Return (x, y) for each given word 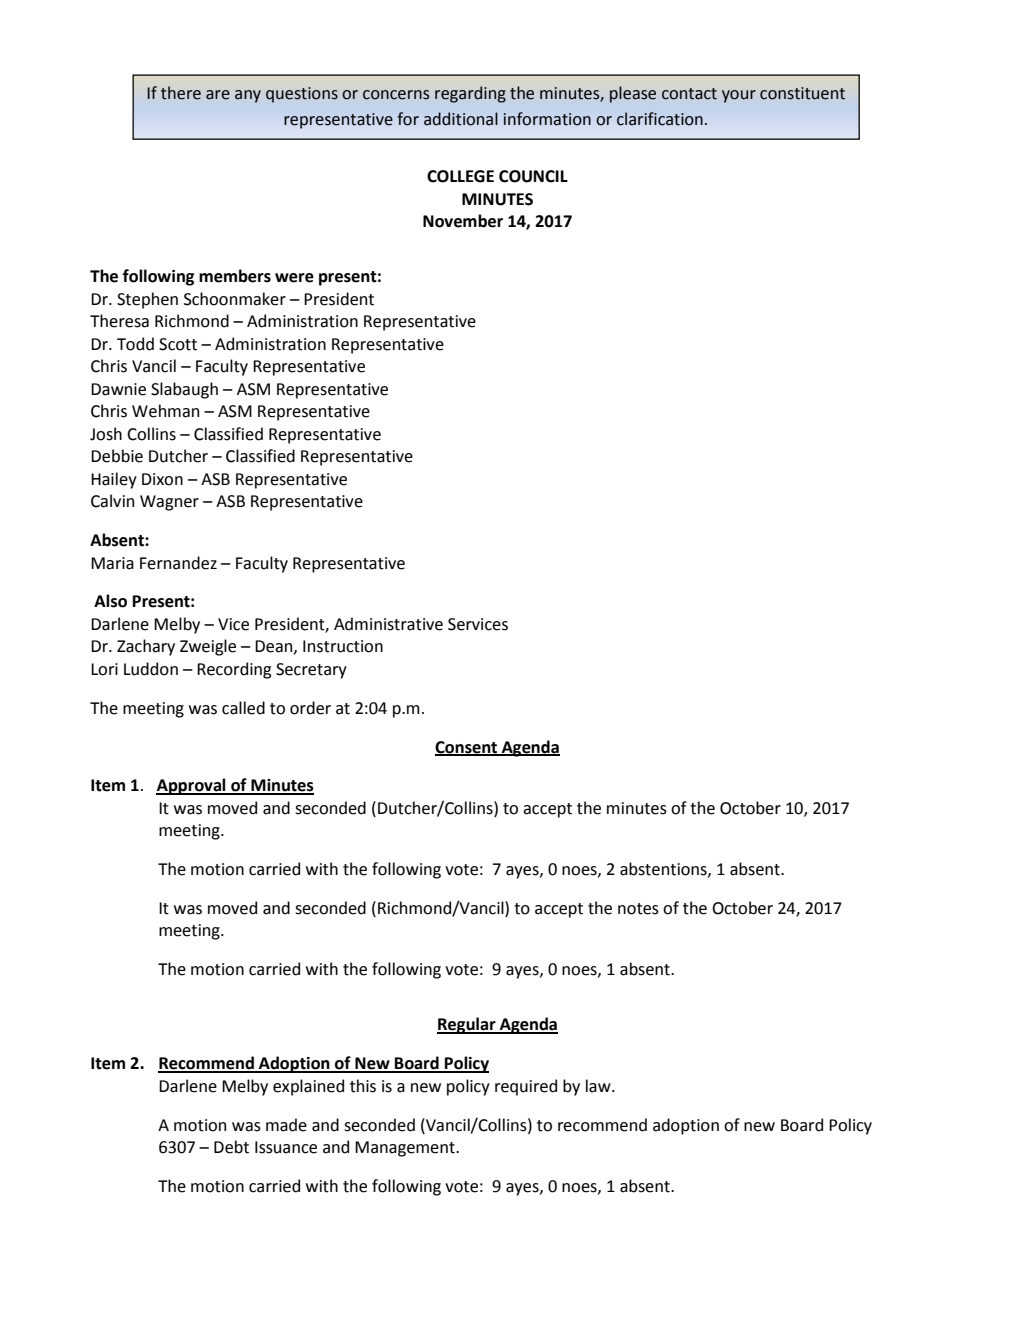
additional (461, 119)
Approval (192, 786)
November (463, 221)
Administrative (388, 624)
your (739, 96)
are (218, 95)
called (243, 708)
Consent (467, 748)
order (310, 708)
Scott (178, 344)
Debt (231, 1147)
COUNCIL (533, 176)
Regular (467, 1025)
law (599, 1086)
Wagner (169, 503)
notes (638, 909)
